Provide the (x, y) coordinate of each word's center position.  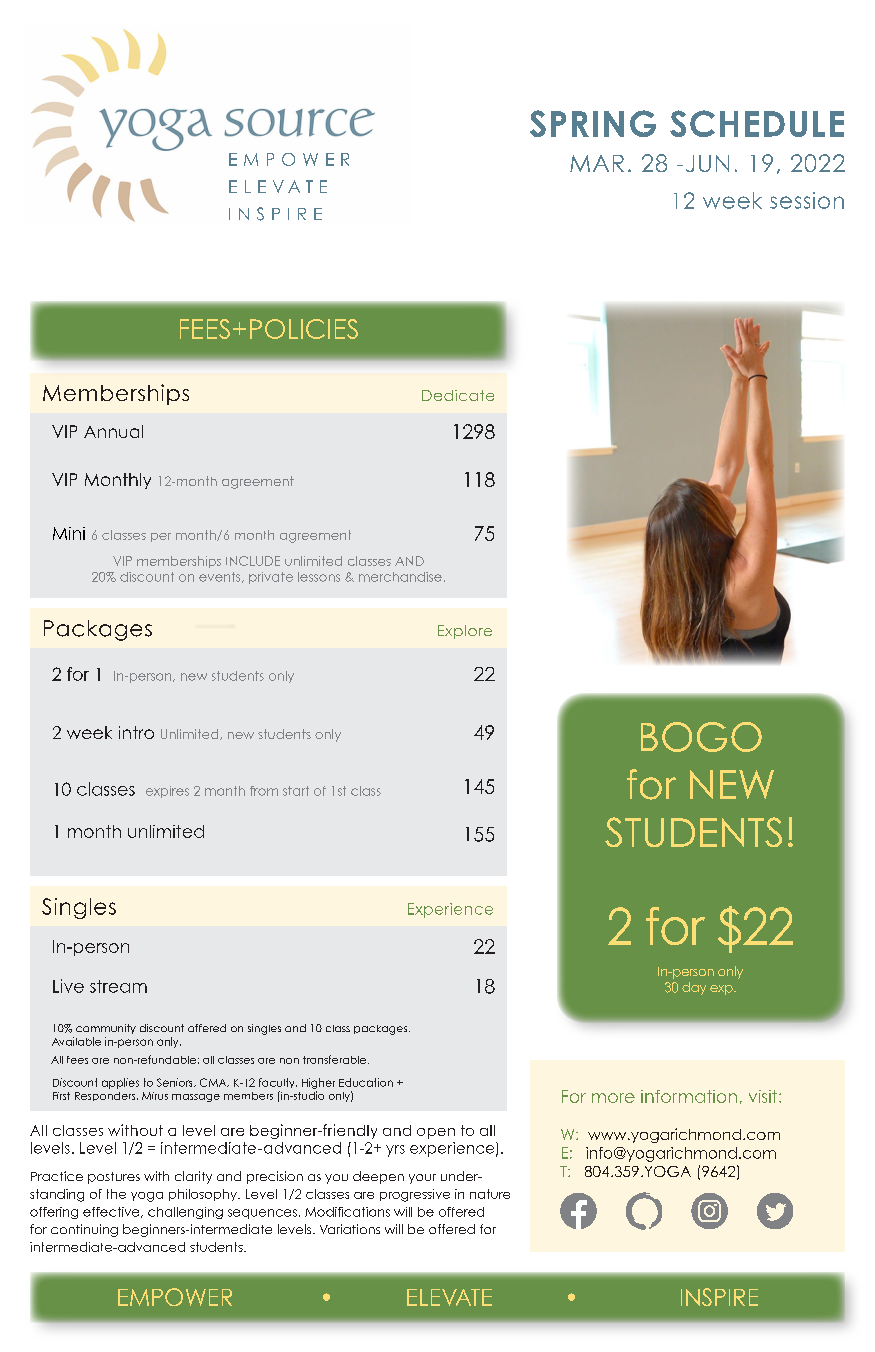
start (296, 791)
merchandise (400, 577)
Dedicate (458, 395)
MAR (597, 163)
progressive (415, 1195)
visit (764, 1096)
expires (167, 792)
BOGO (701, 737)
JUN (707, 163)
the (116, 1194)
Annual (113, 431)
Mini (69, 533)
